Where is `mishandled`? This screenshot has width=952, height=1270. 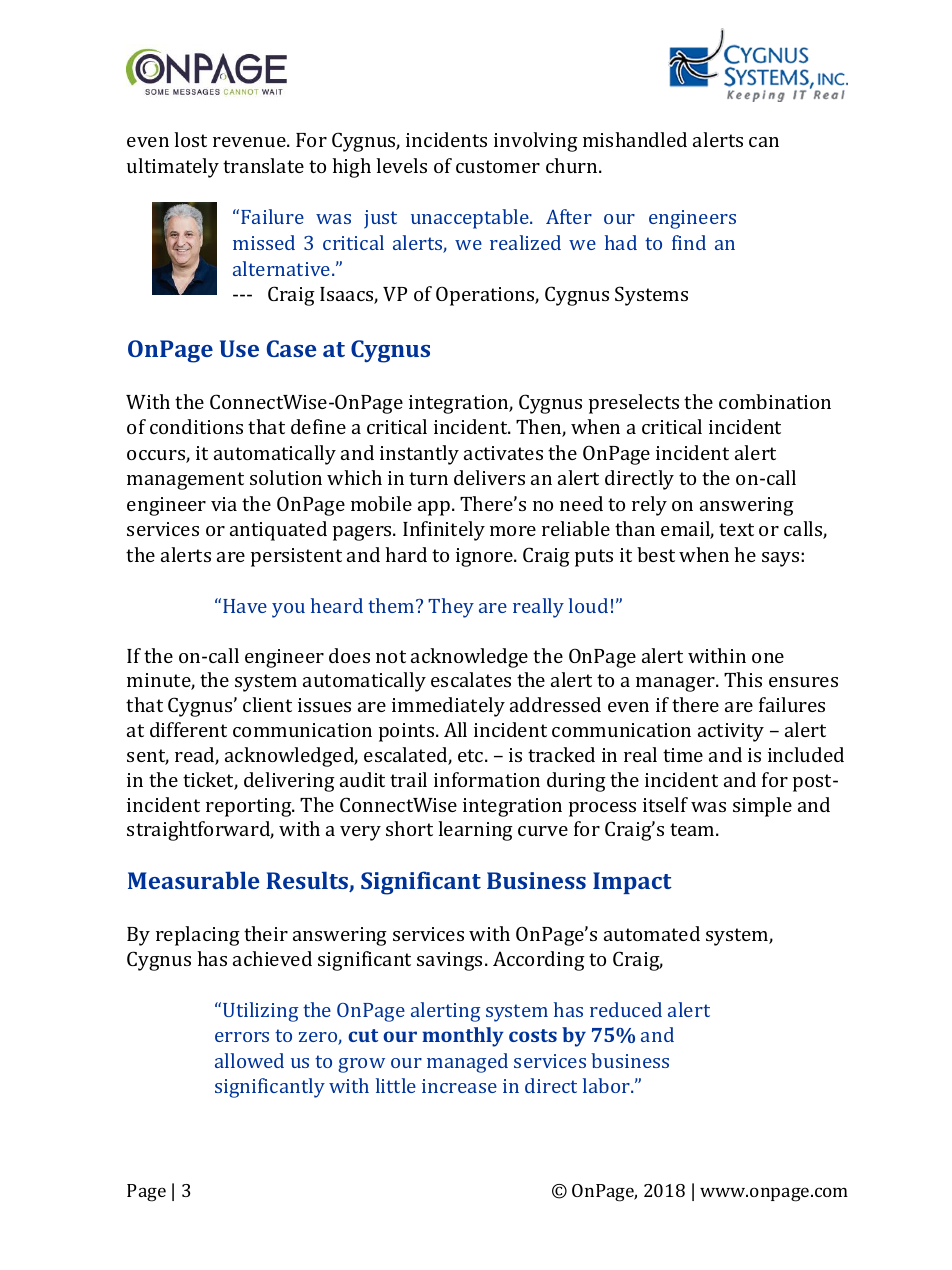
mishandled is located at coordinates (635, 139).
